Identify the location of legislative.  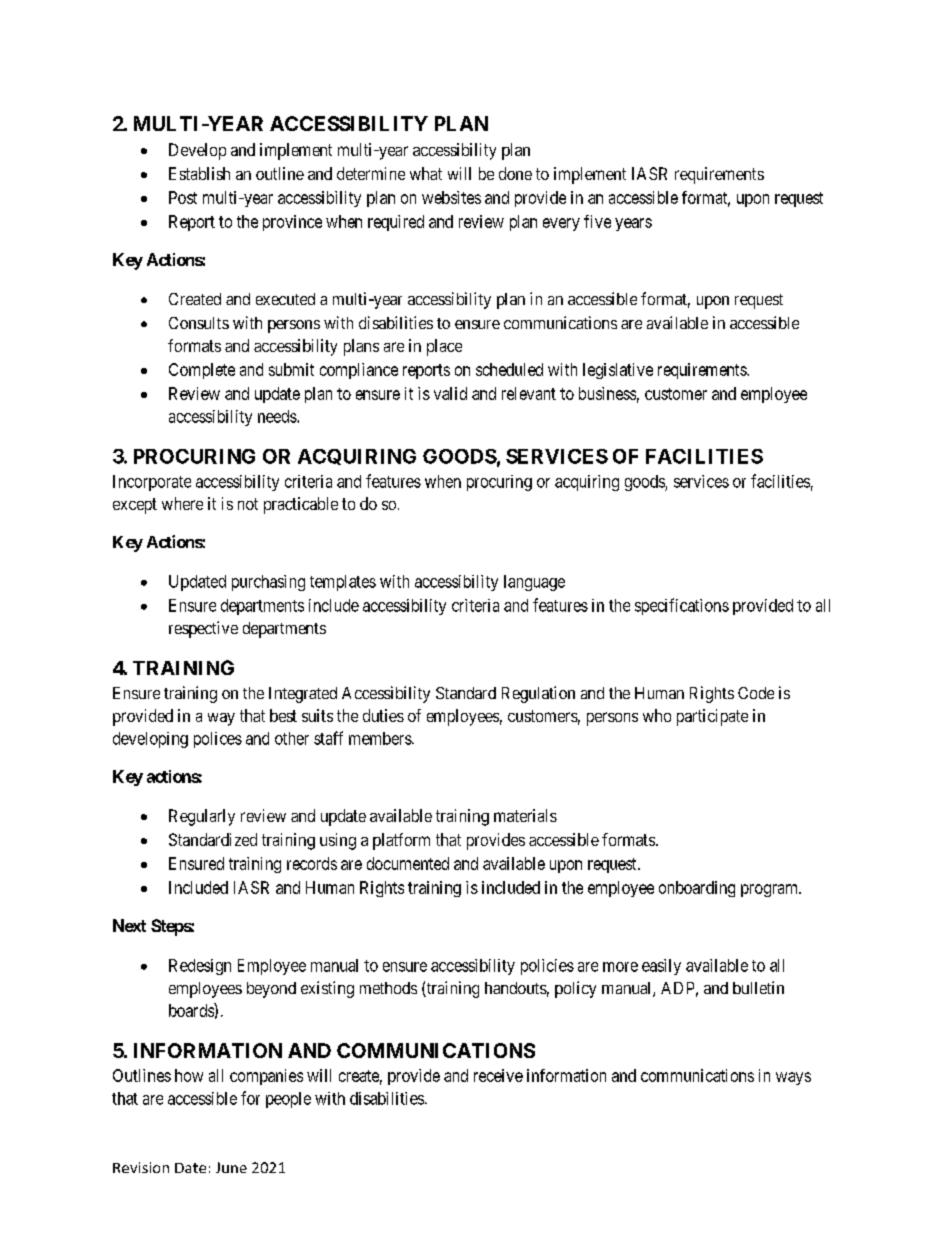
(618, 371).
